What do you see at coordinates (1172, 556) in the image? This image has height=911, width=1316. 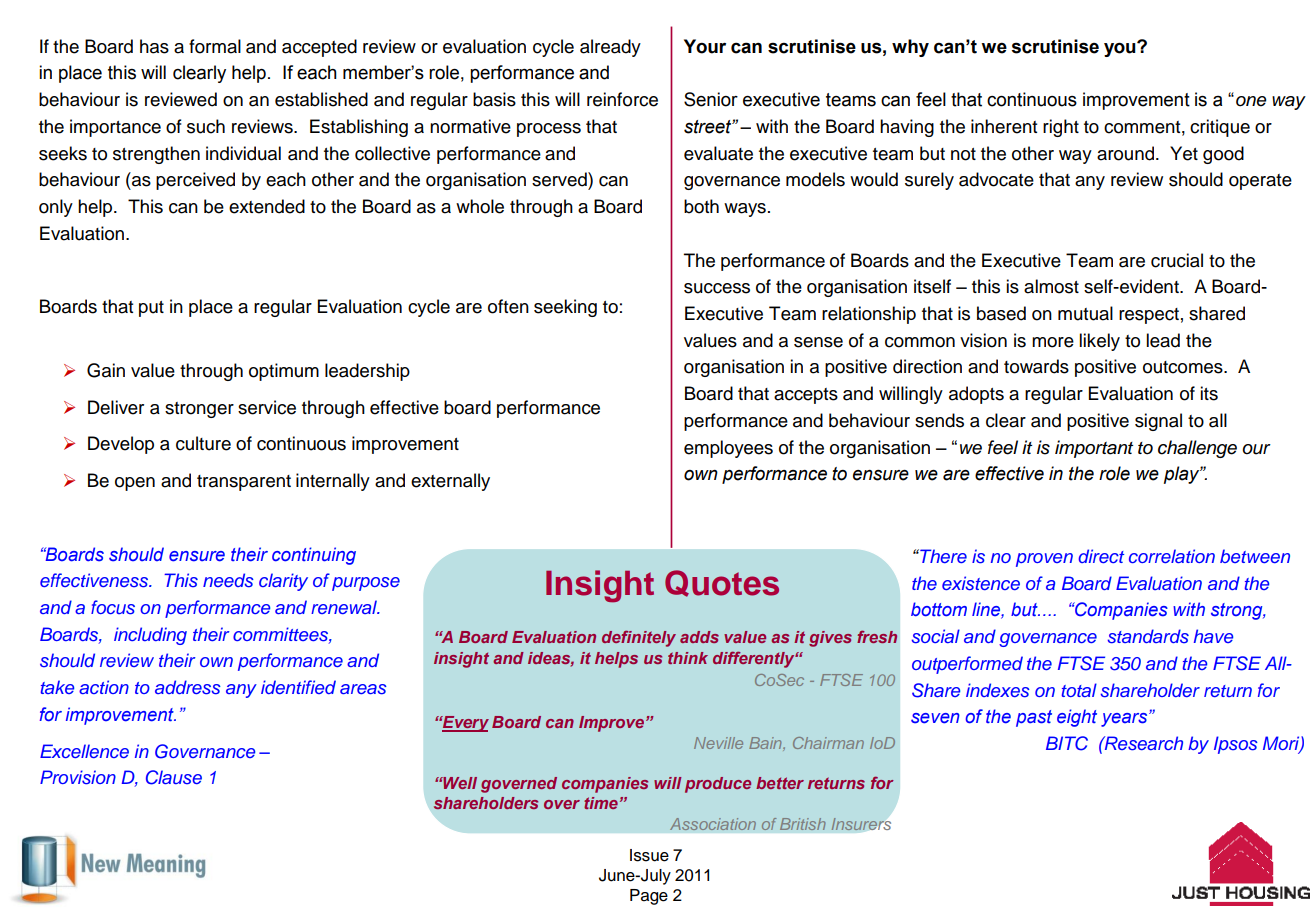 I see `correlation` at bounding box center [1172, 556].
